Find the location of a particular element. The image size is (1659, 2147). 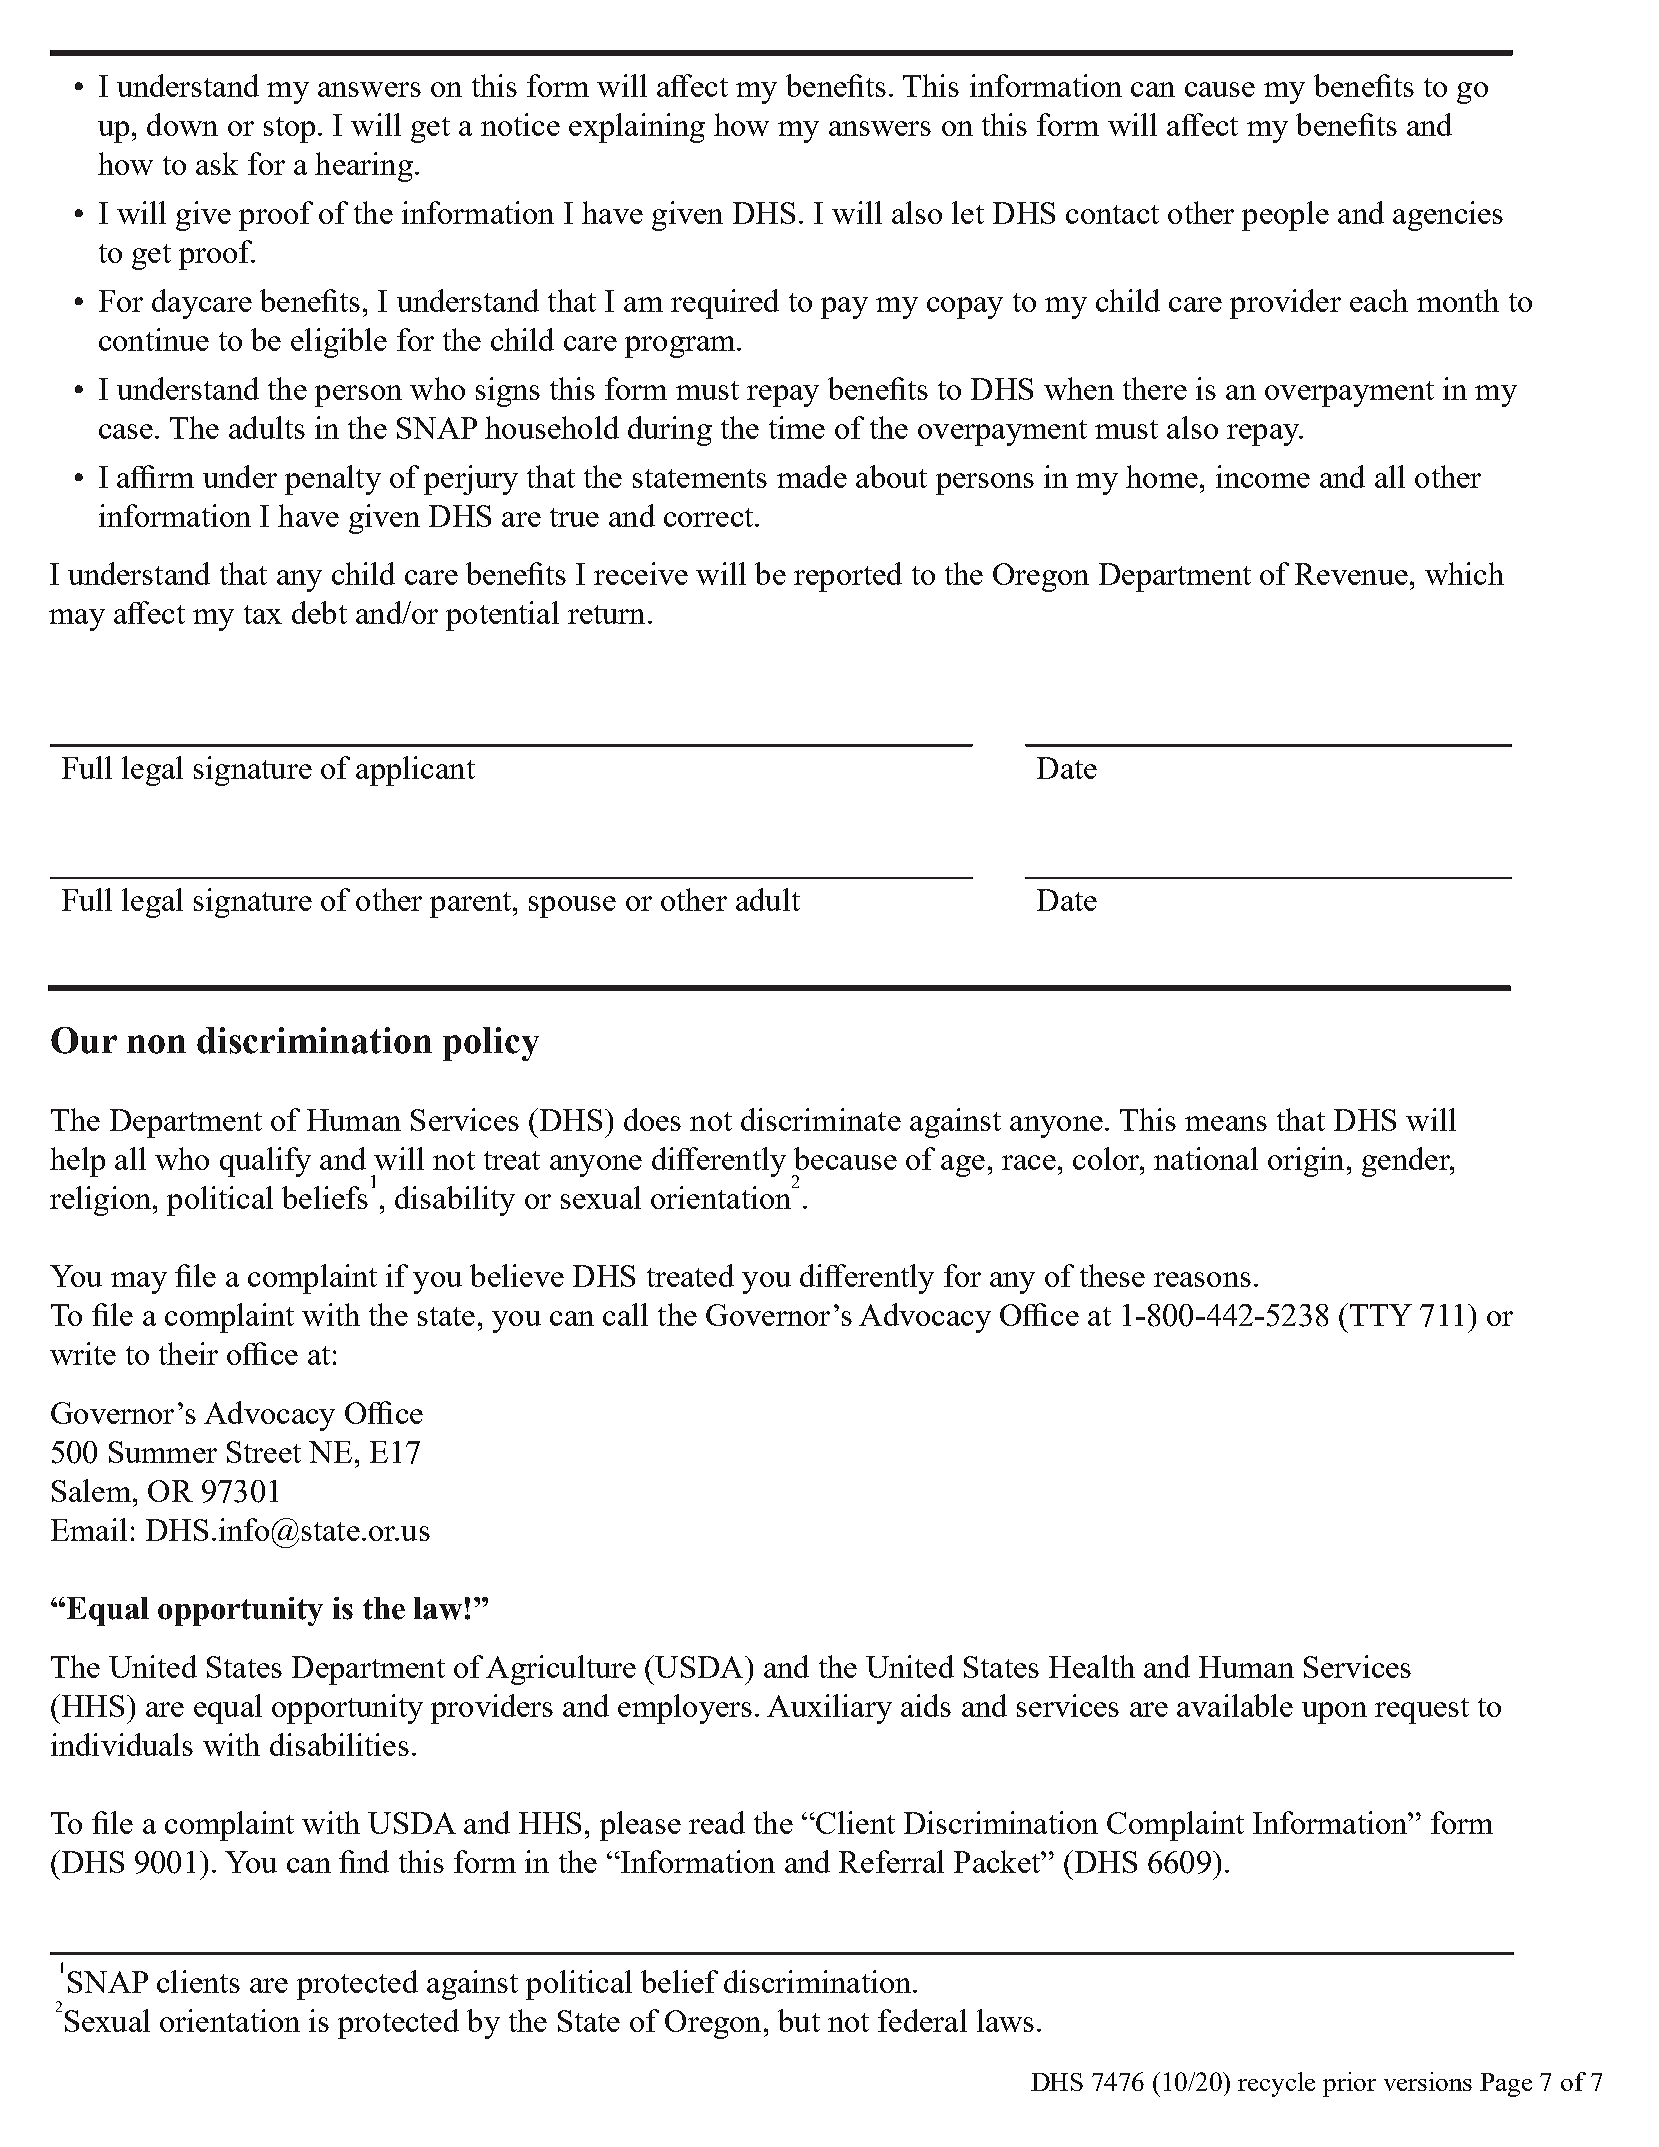

Auxiliary is located at coordinates (829, 1709).
